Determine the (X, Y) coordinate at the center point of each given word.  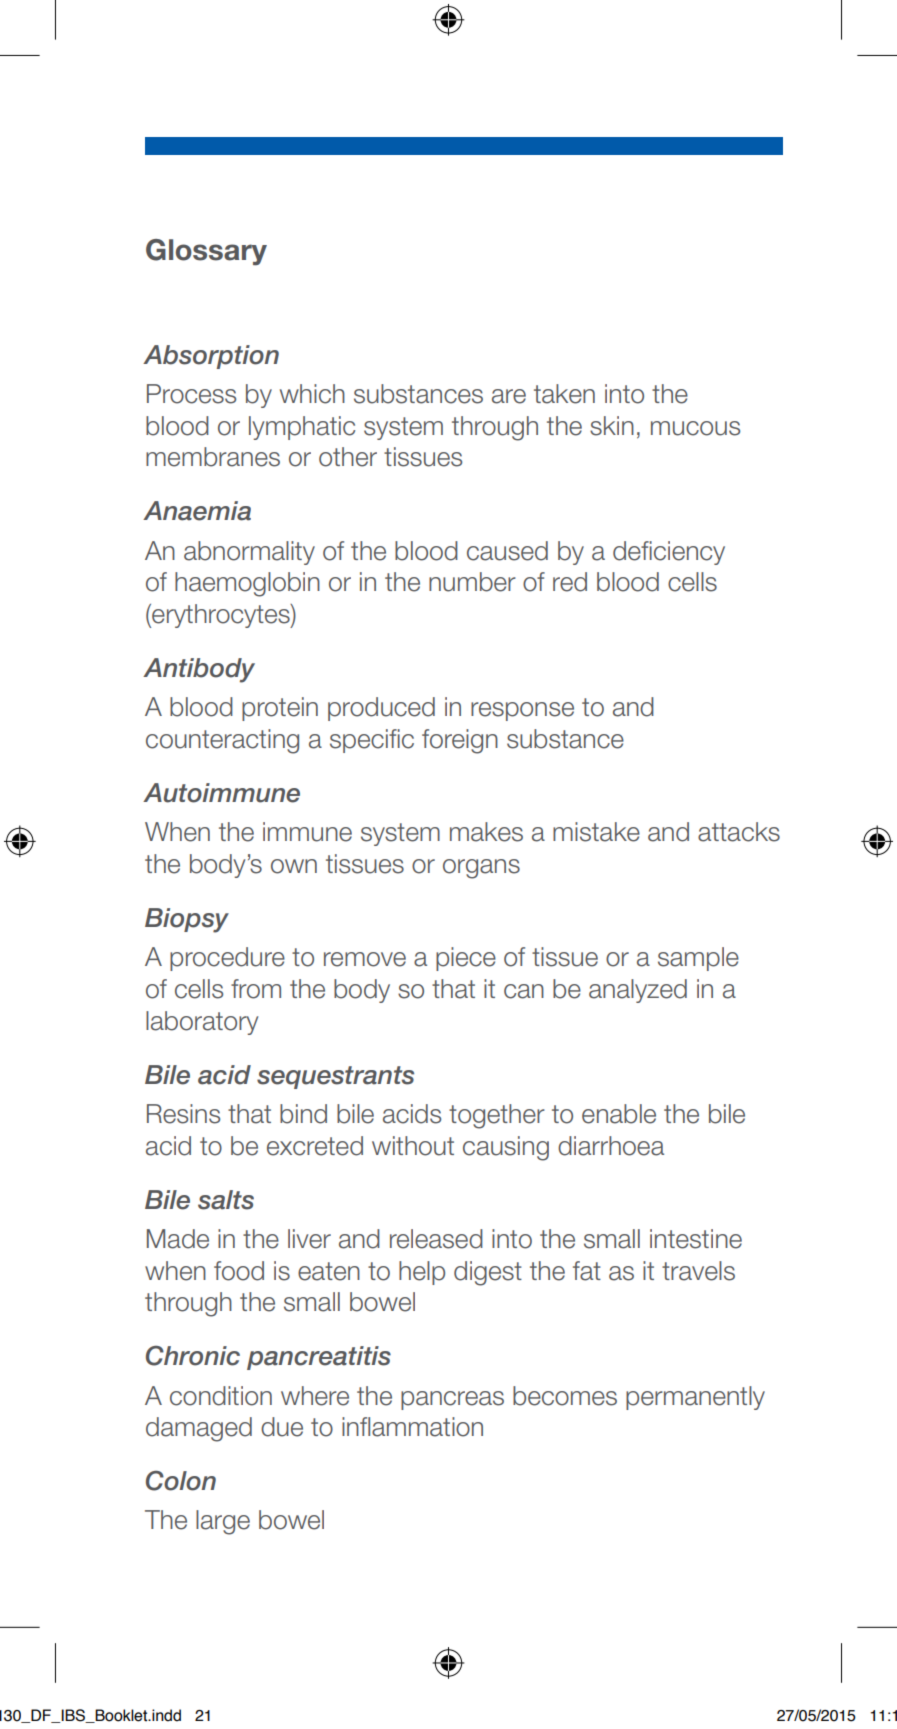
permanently (695, 1398)
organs (481, 869)
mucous (695, 428)
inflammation (412, 1427)
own (294, 866)
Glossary (206, 252)
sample (698, 959)
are (509, 396)
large (223, 1522)
